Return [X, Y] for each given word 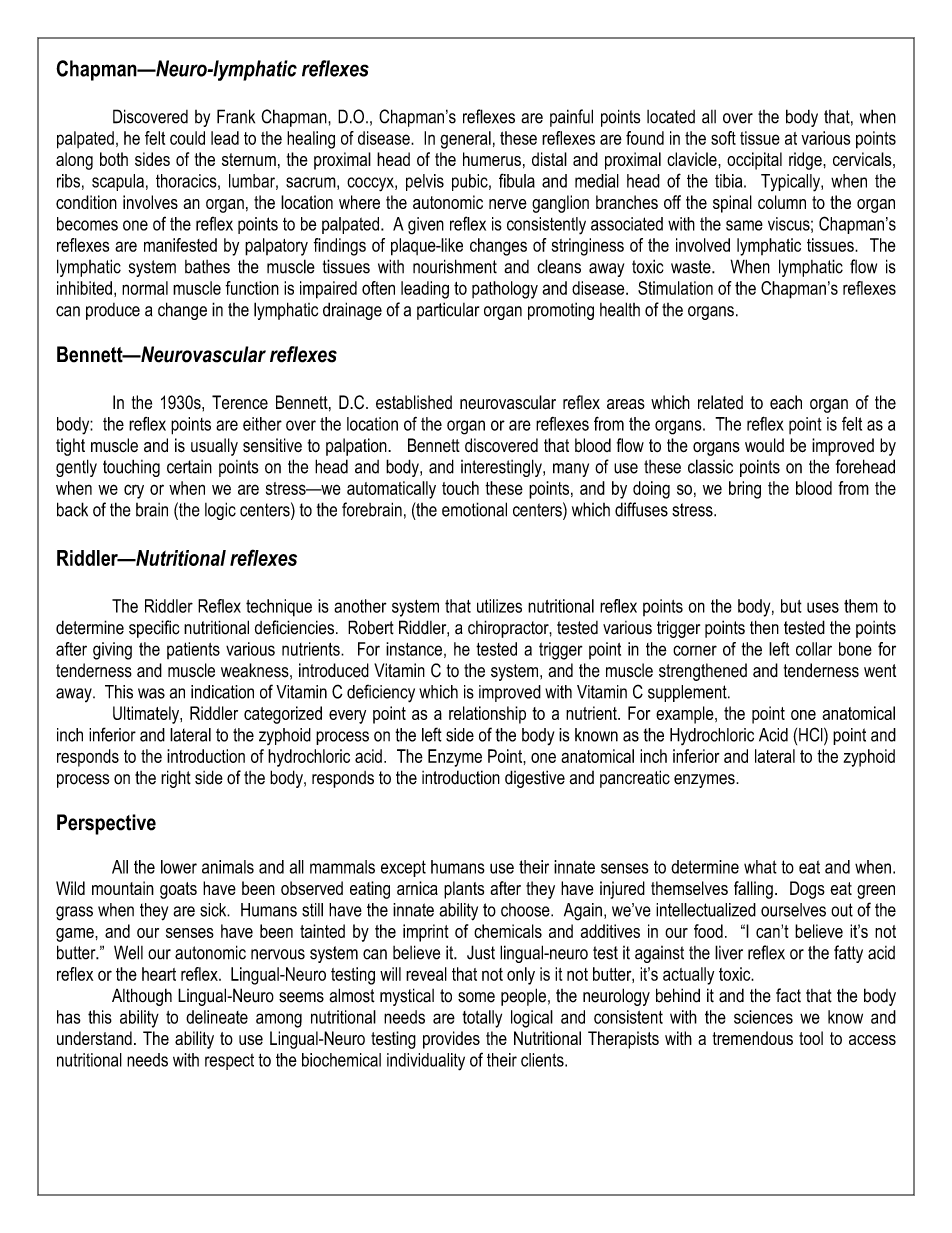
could [187, 138]
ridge [806, 161]
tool [811, 1038]
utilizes [499, 606]
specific [154, 629]
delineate [217, 1017]
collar [814, 649]
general [465, 140]
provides [451, 1040]
